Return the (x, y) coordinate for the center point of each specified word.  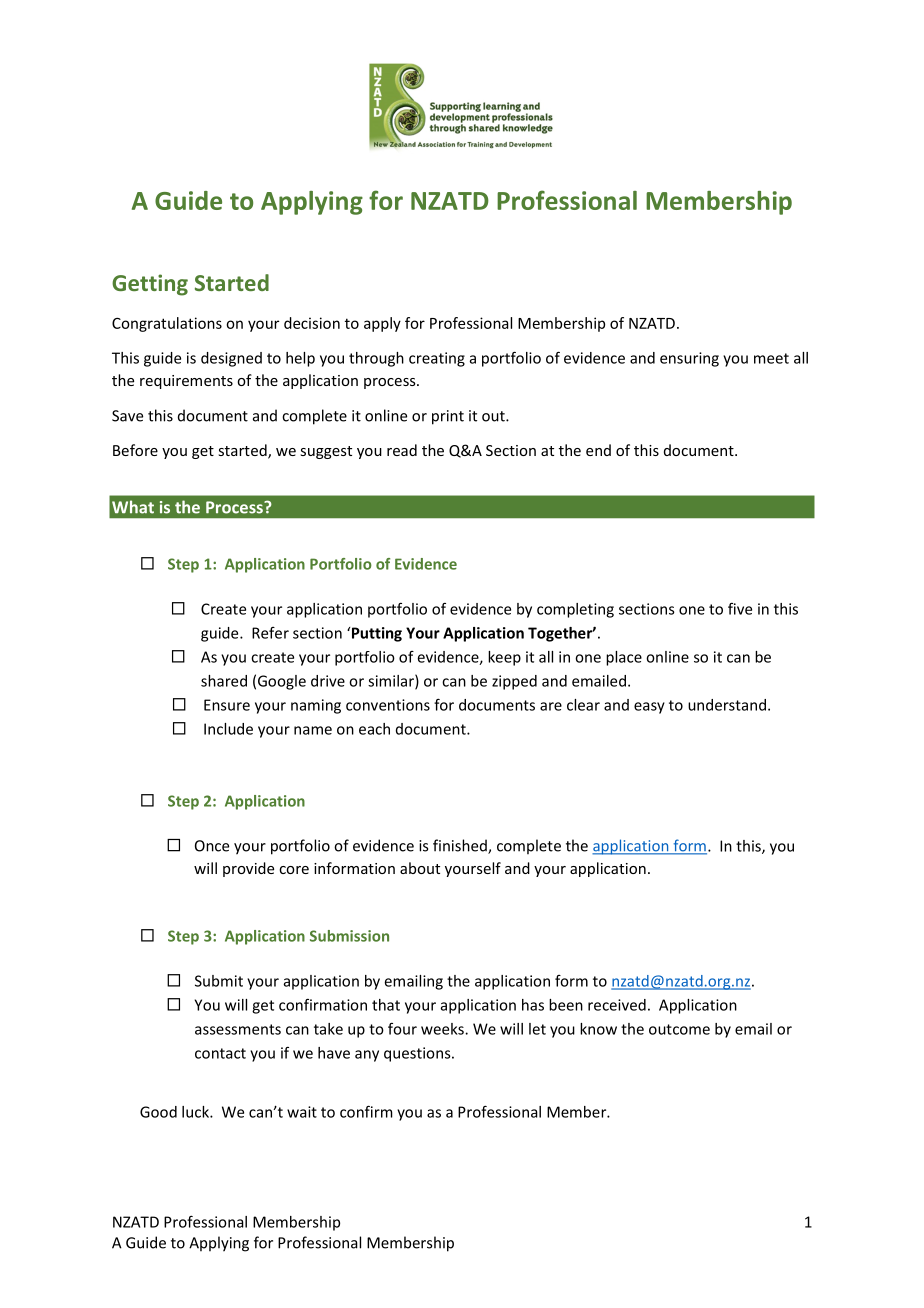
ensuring (689, 359)
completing (575, 610)
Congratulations (167, 324)
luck (196, 1112)
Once (212, 846)
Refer (270, 633)
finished (461, 846)
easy (649, 708)
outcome (679, 1029)
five (740, 609)
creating (437, 359)
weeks (443, 1029)
